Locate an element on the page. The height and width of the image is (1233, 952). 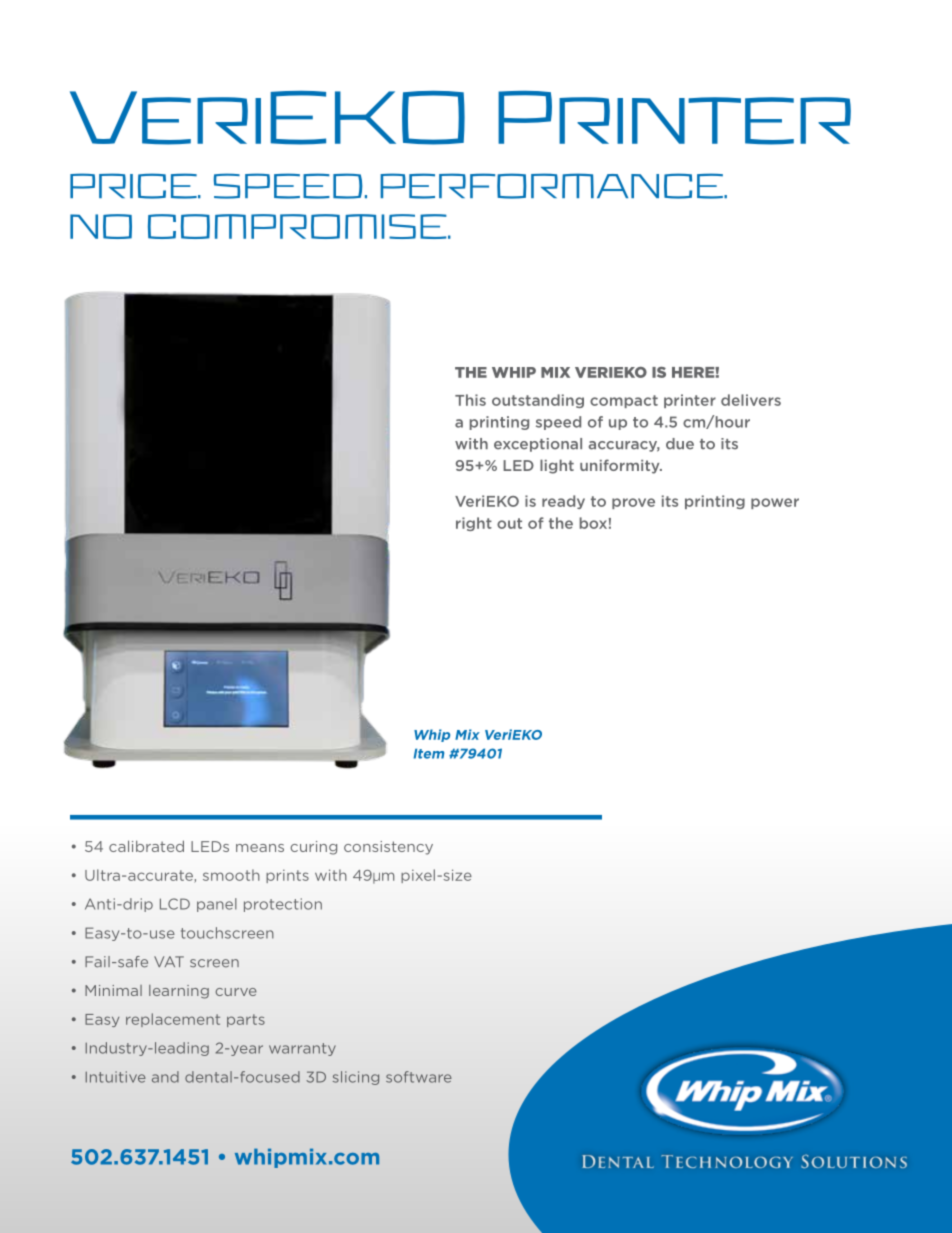
delivers is located at coordinates (751, 400).
